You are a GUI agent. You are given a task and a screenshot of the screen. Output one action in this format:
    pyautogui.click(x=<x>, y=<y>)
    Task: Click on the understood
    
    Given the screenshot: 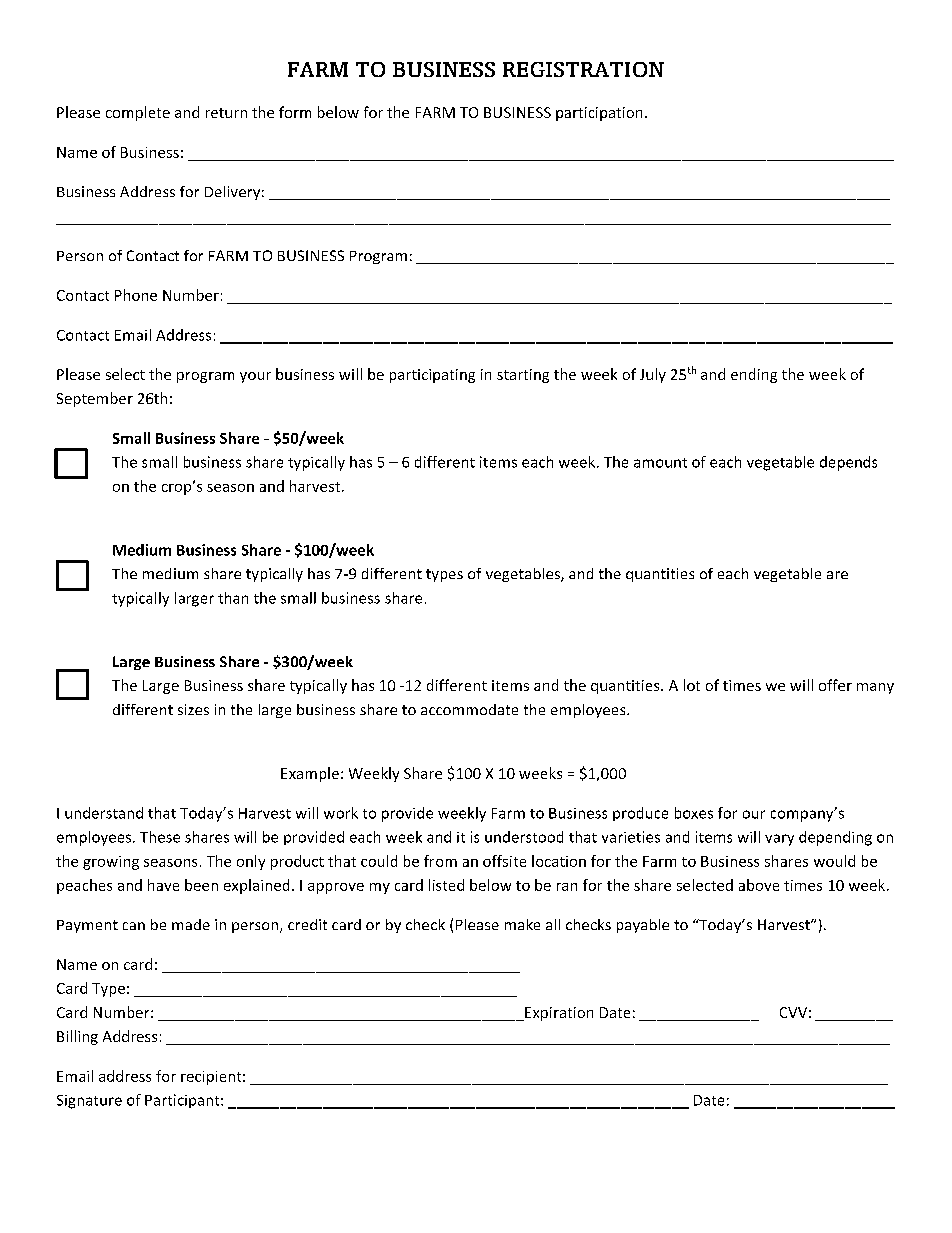 What is the action you would take?
    pyautogui.click(x=524, y=837)
